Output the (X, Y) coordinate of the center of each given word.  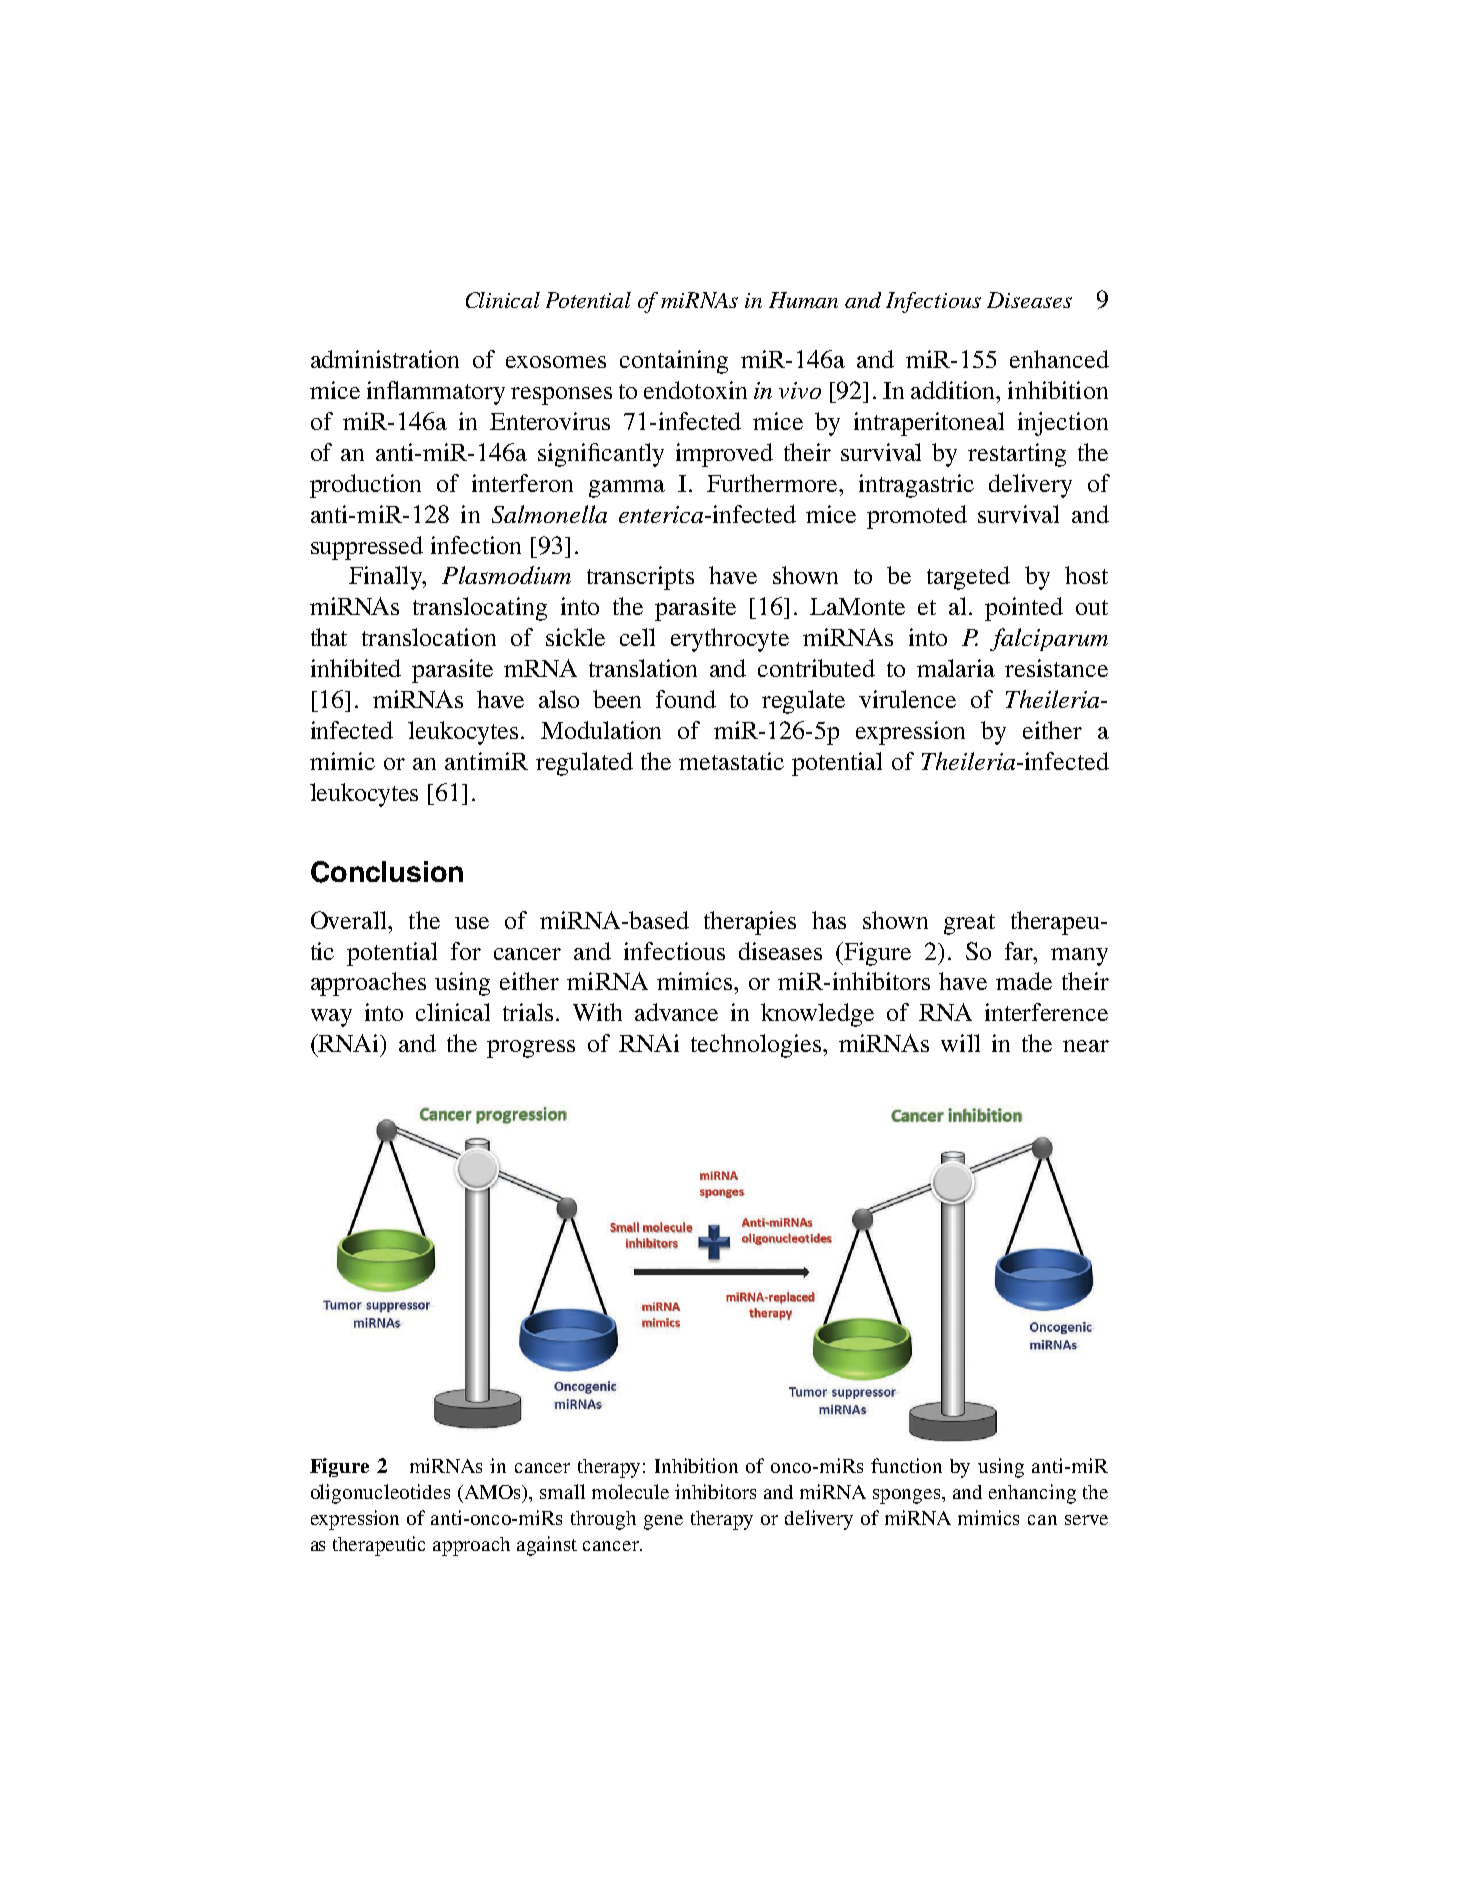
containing (674, 362)
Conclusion (387, 872)
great (969, 924)
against (547, 1546)
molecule (630, 1491)
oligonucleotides (380, 1494)
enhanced (1059, 359)
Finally (386, 578)
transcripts (640, 578)
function (906, 1465)
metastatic (731, 761)
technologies (756, 1046)
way (331, 1018)
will (960, 1043)
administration (385, 359)
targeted (968, 578)
